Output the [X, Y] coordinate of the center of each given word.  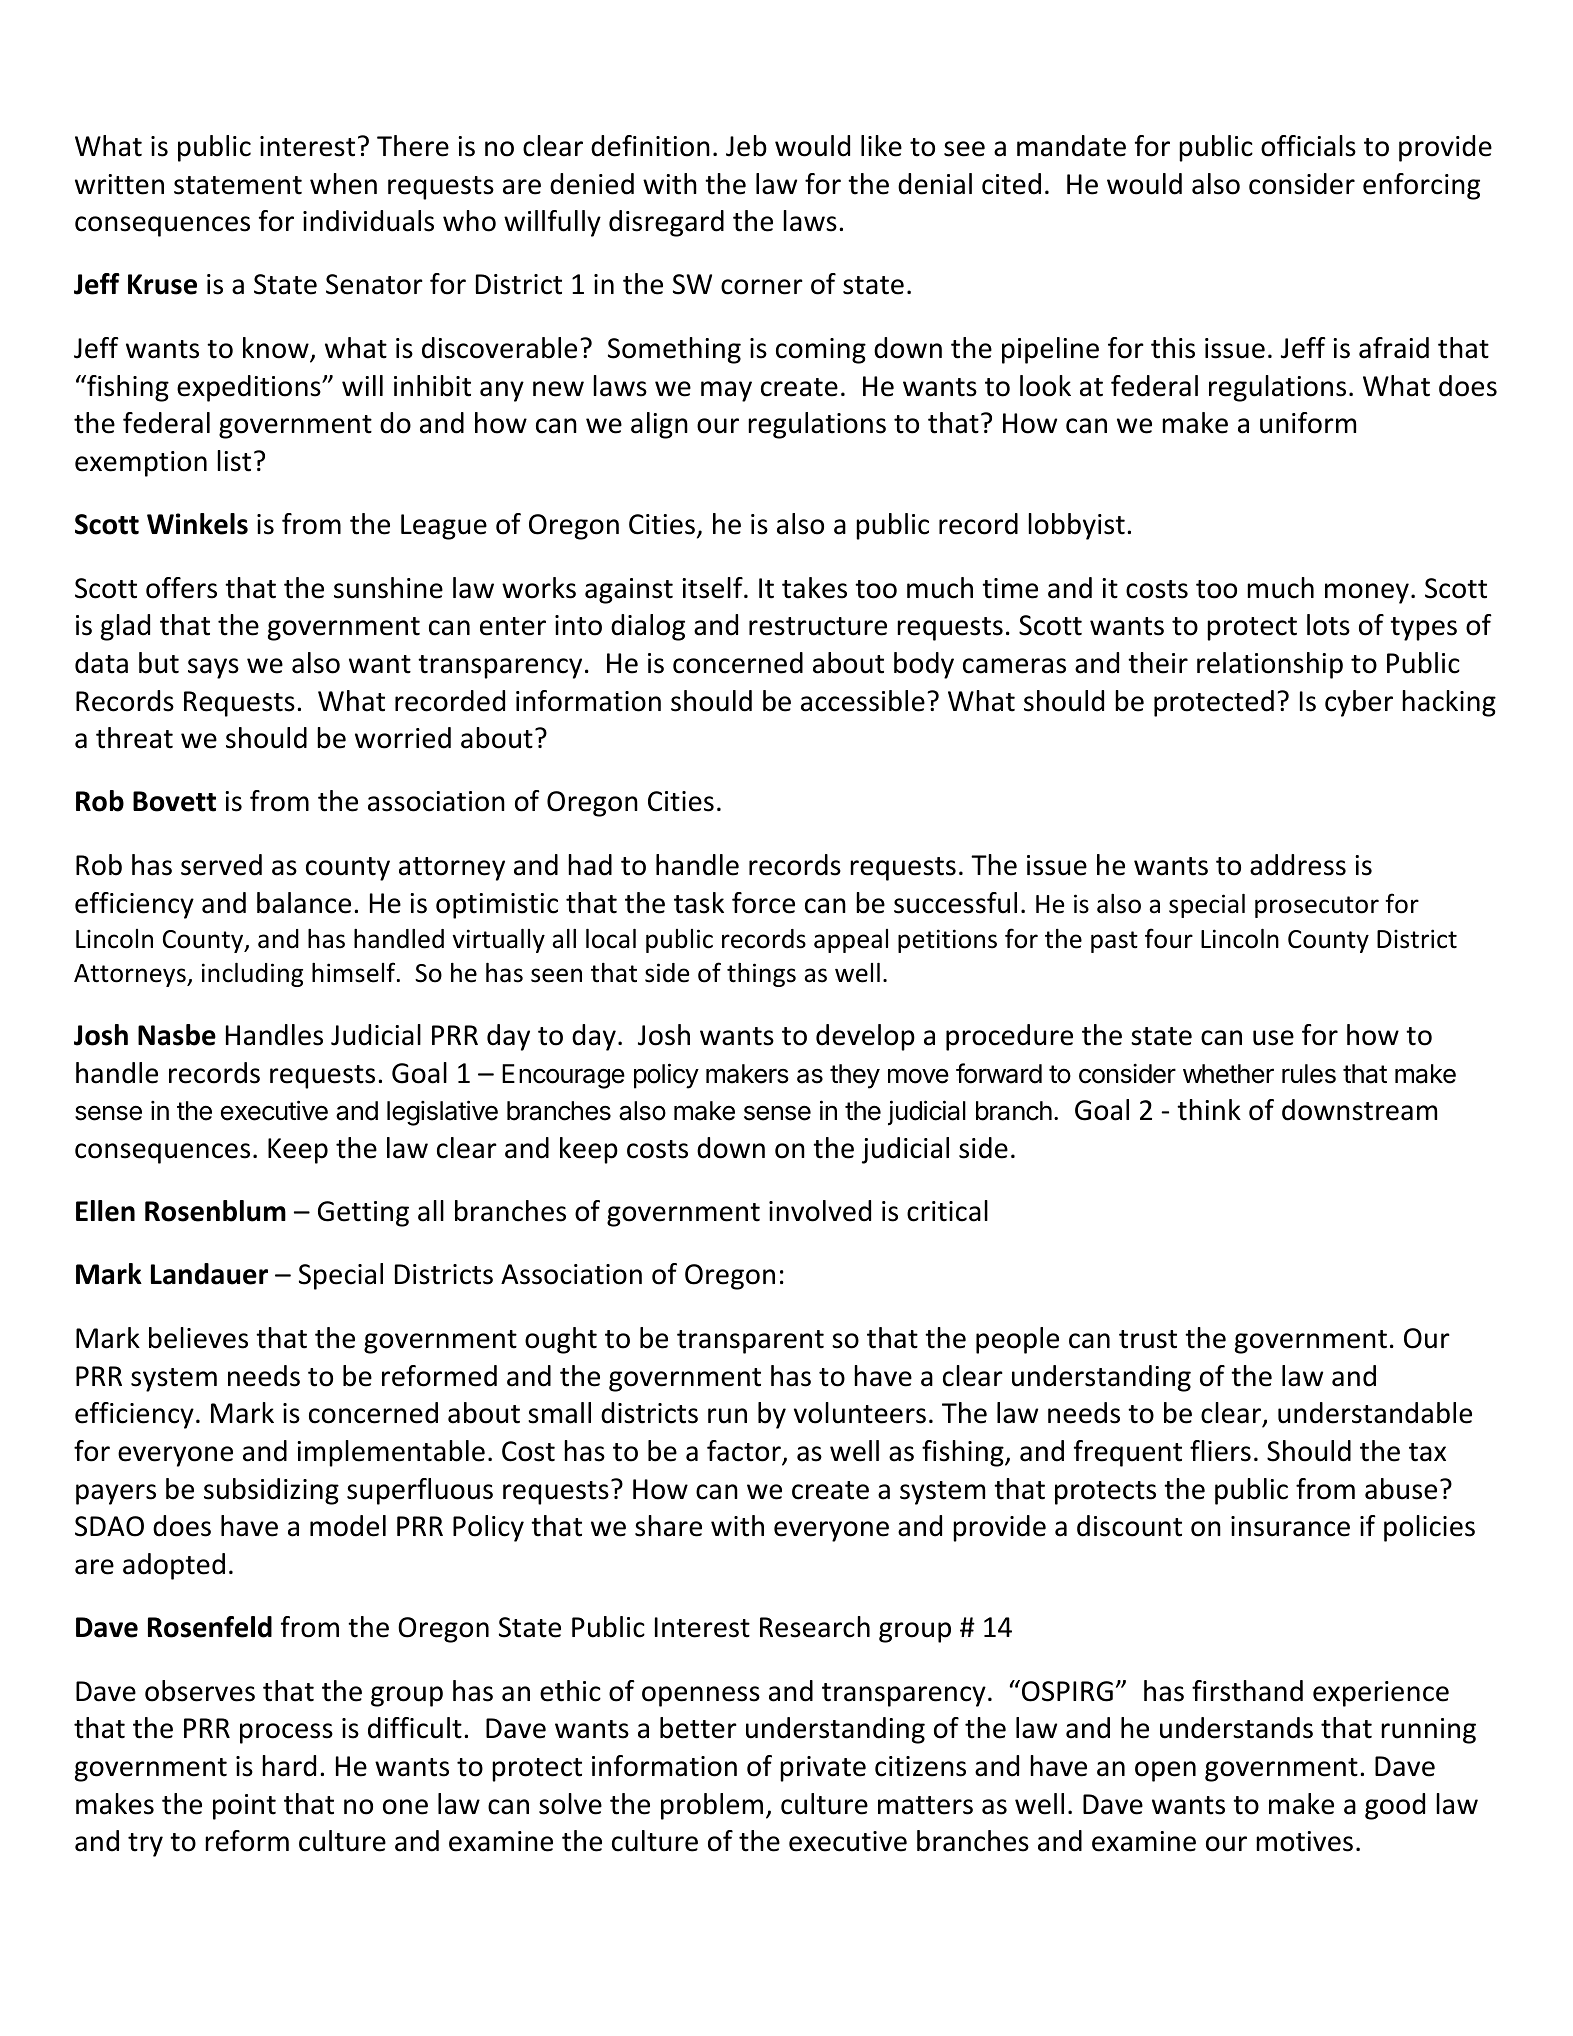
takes [814, 588]
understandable [1375, 1413]
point [244, 1807]
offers [181, 588]
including [252, 975]
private [823, 1769]
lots [1328, 625]
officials [1308, 146]
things [761, 975]
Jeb [746, 146]
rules [1309, 1074]
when [343, 184]
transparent [750, 1342]
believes [198, 1338]
